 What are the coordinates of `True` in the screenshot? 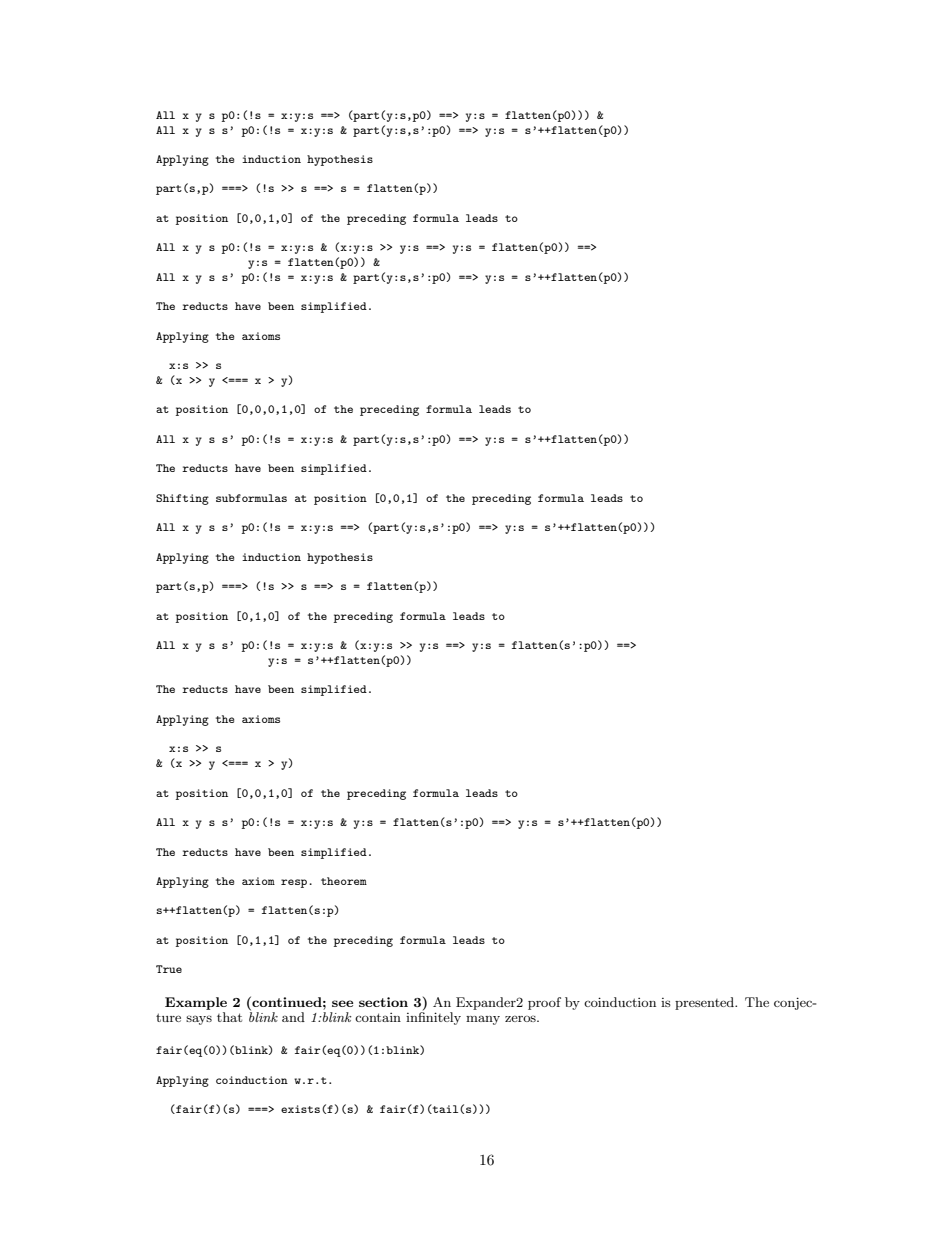 It's located at (169, 969).
